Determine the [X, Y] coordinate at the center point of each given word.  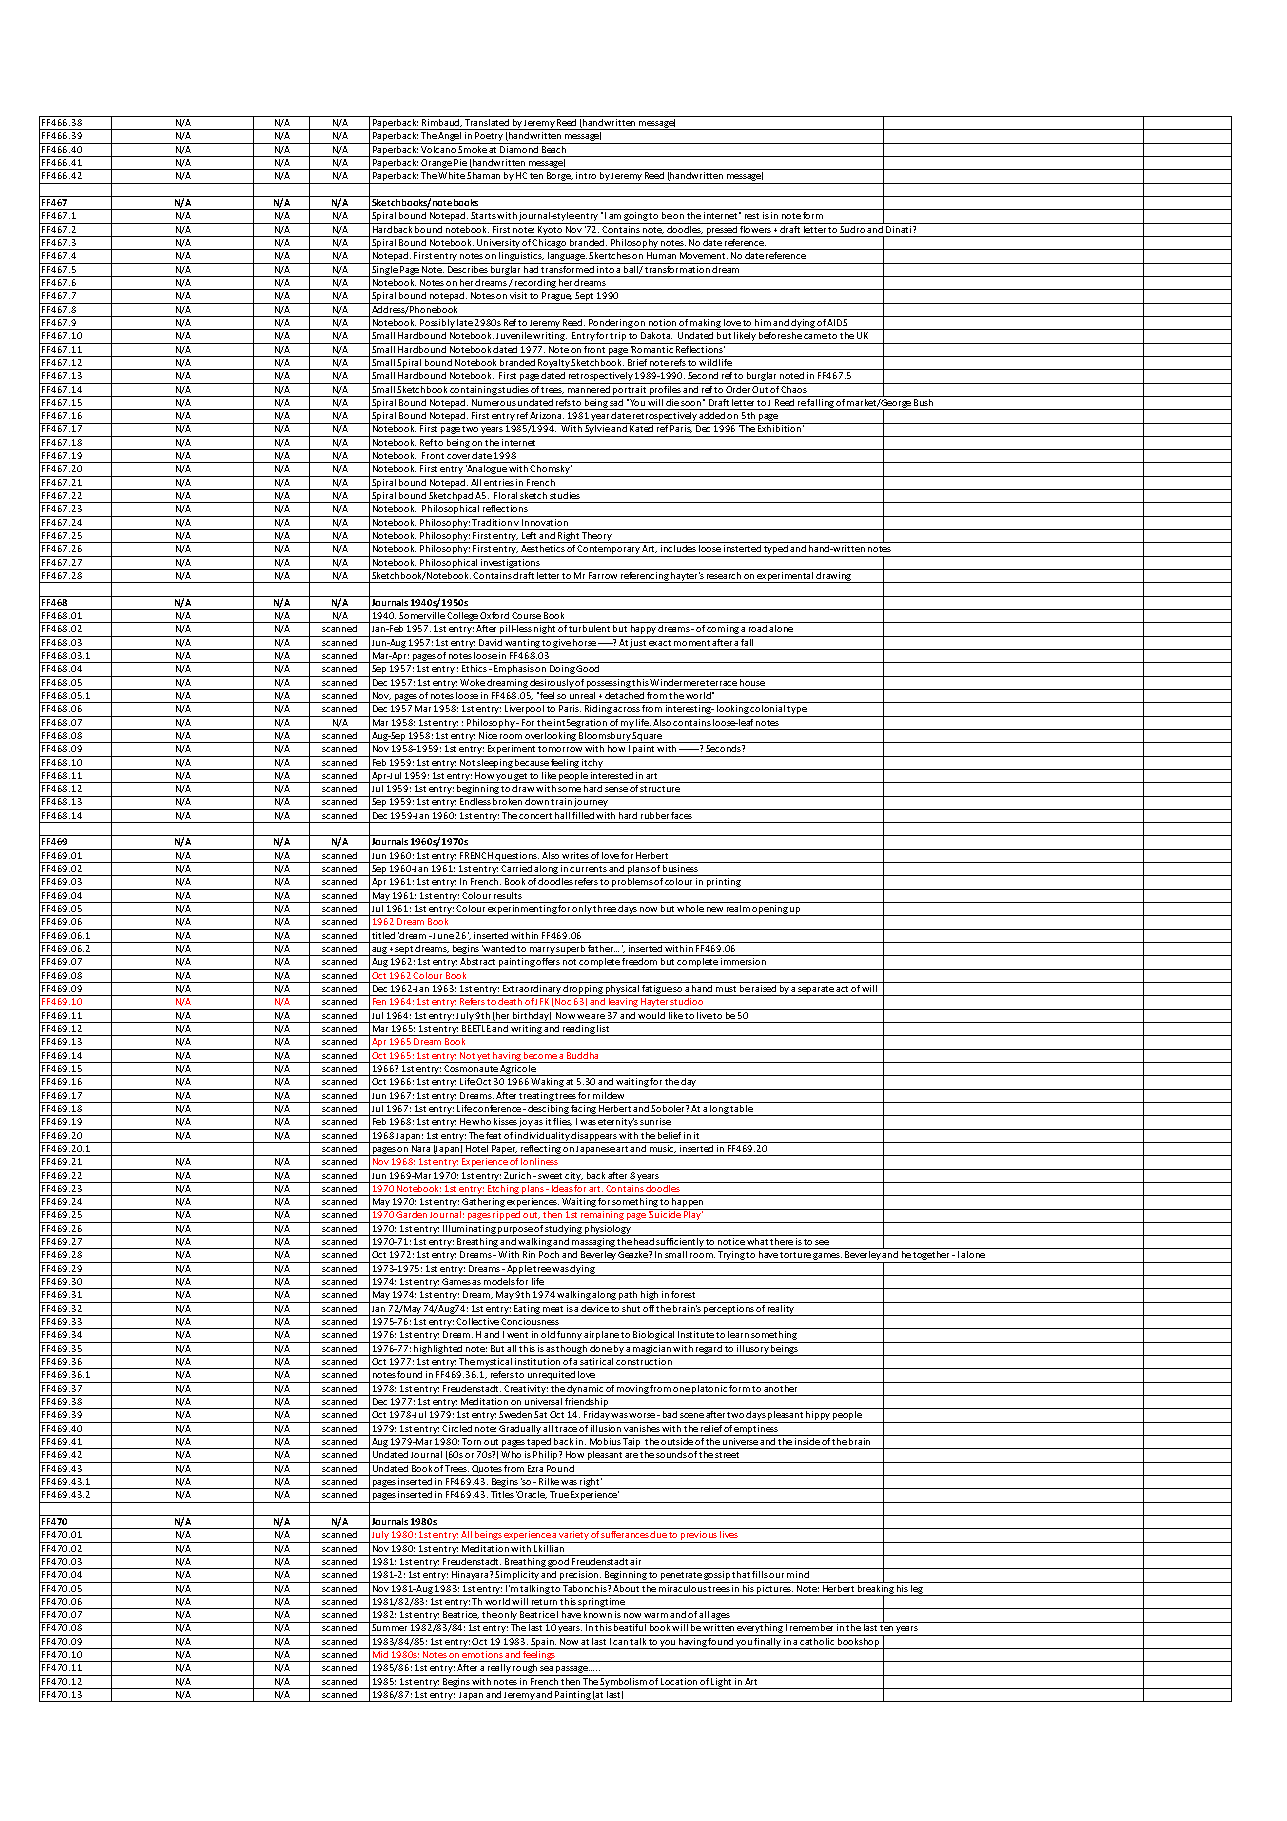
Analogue [487, 471]
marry [542, 951]
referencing [645, 577]
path [628, 1297]
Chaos [794, 388]
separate [816, 991]
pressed [722, 231]
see [822, 1242]
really [499, 1670]
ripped [507, 1216]
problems [632, 884]
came [815, 336]
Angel [450, 138]
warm [656, 1615]
